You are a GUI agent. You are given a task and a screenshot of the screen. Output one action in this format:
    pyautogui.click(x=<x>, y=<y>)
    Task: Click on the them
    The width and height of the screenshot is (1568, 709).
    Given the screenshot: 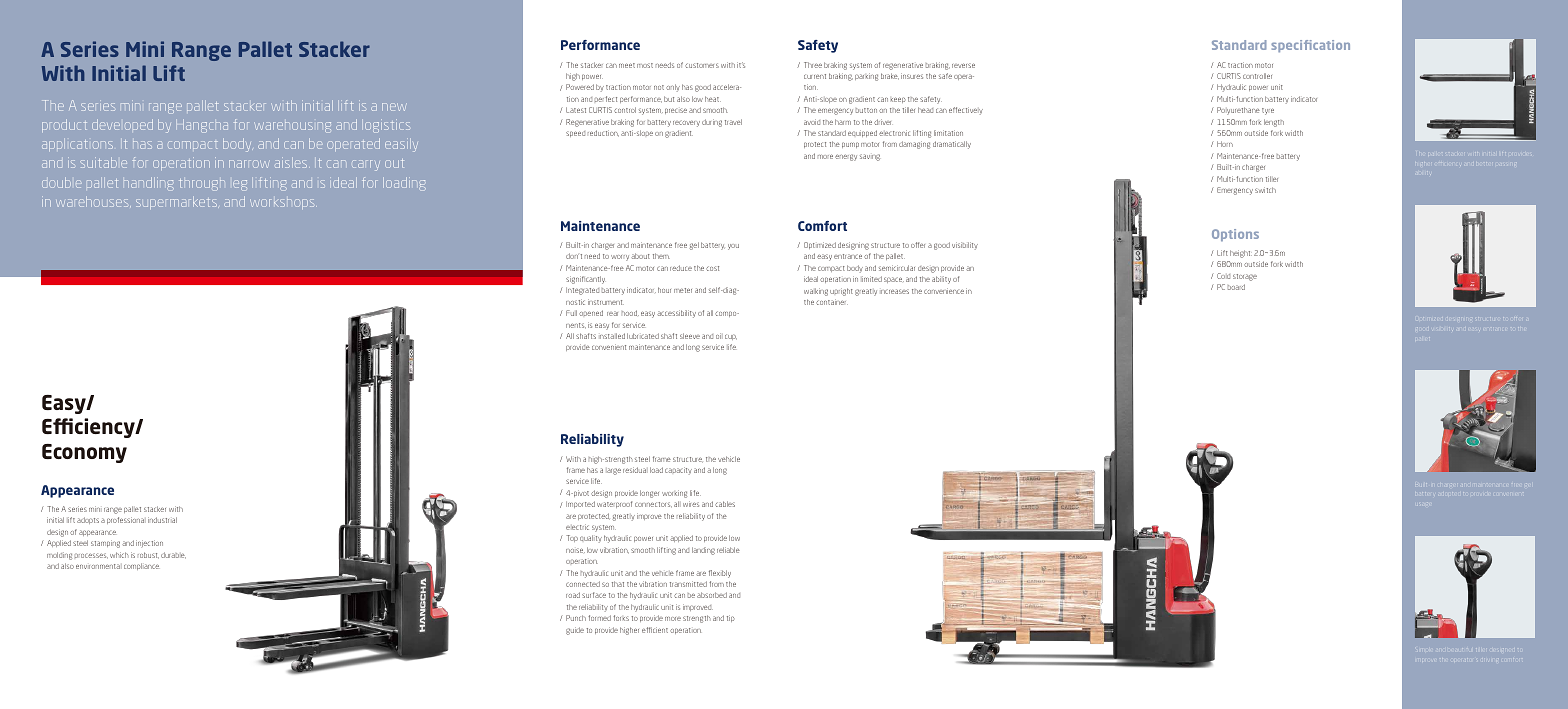 What is the action you would take?
    pyautogui.click(x=661, y=256)
